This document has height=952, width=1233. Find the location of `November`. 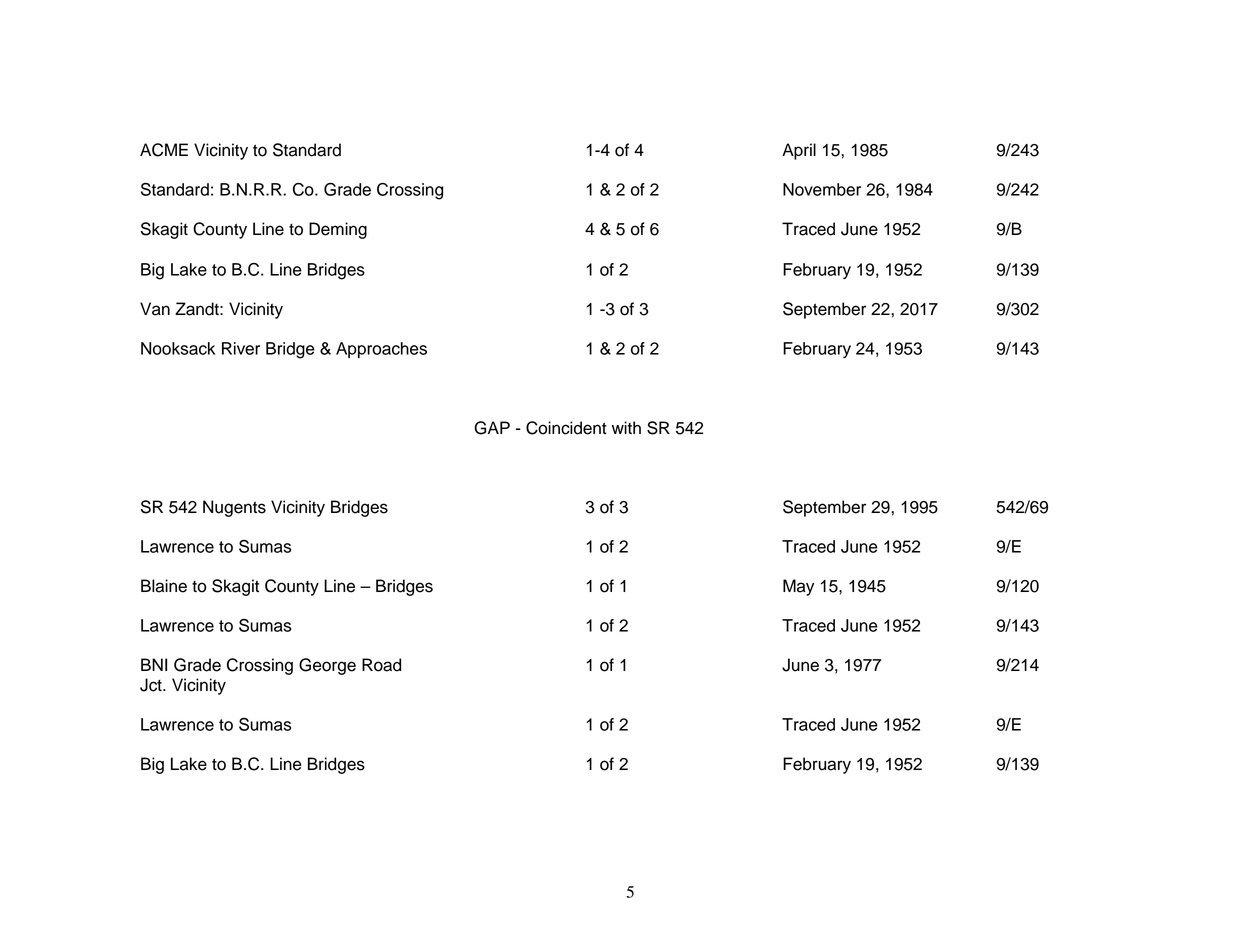

November is located at coordinates (822, 189).
